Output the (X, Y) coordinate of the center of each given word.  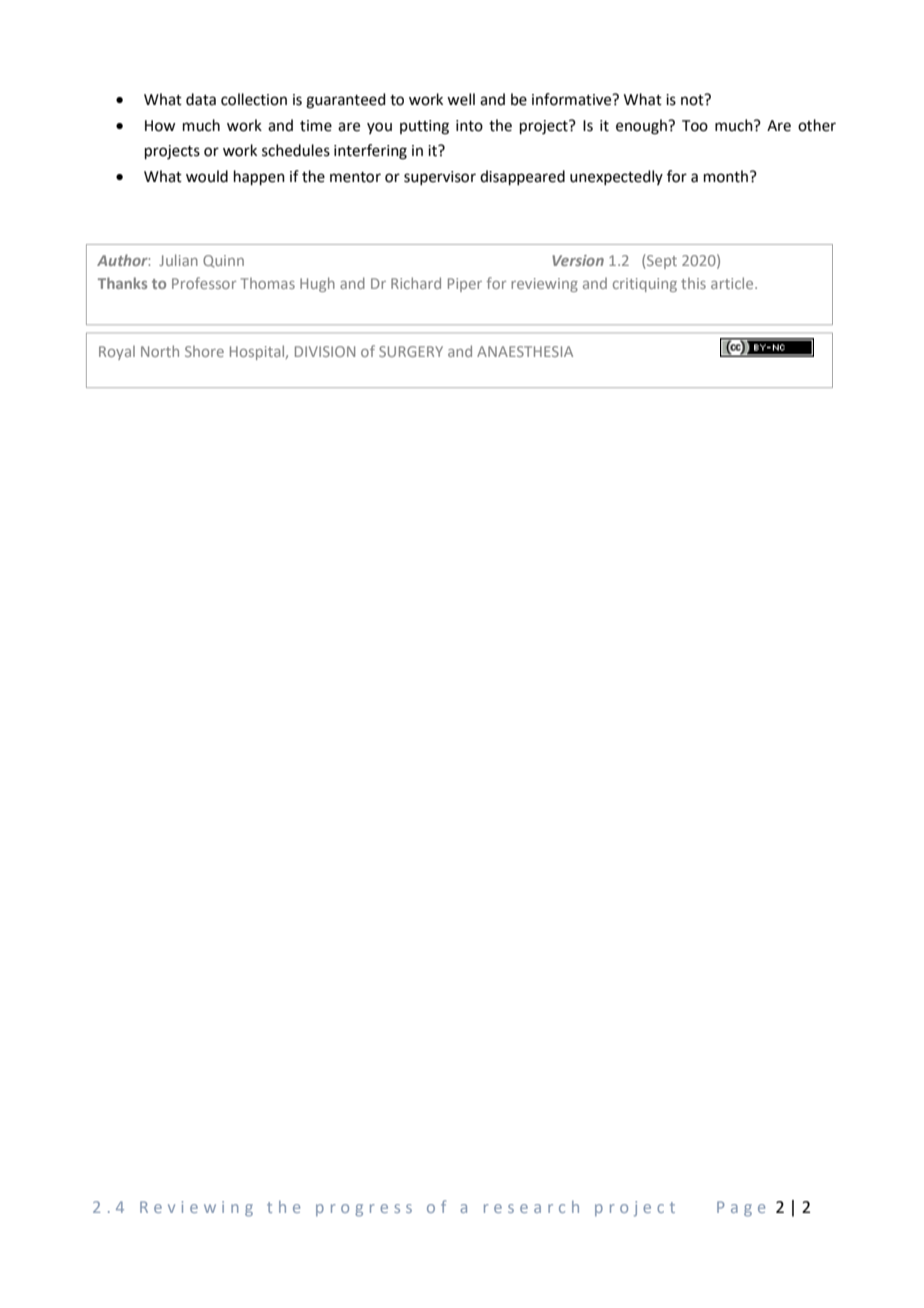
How (160, 126)
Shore (204, 351)
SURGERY (411, 351)
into (469, 126)
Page (741, 1209)
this (693, 283)
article (733, 283)
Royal (117, 353)
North (160, 351)
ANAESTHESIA (525, 351)
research (531, 1207)
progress (364, 1210)
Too (695, 126)
